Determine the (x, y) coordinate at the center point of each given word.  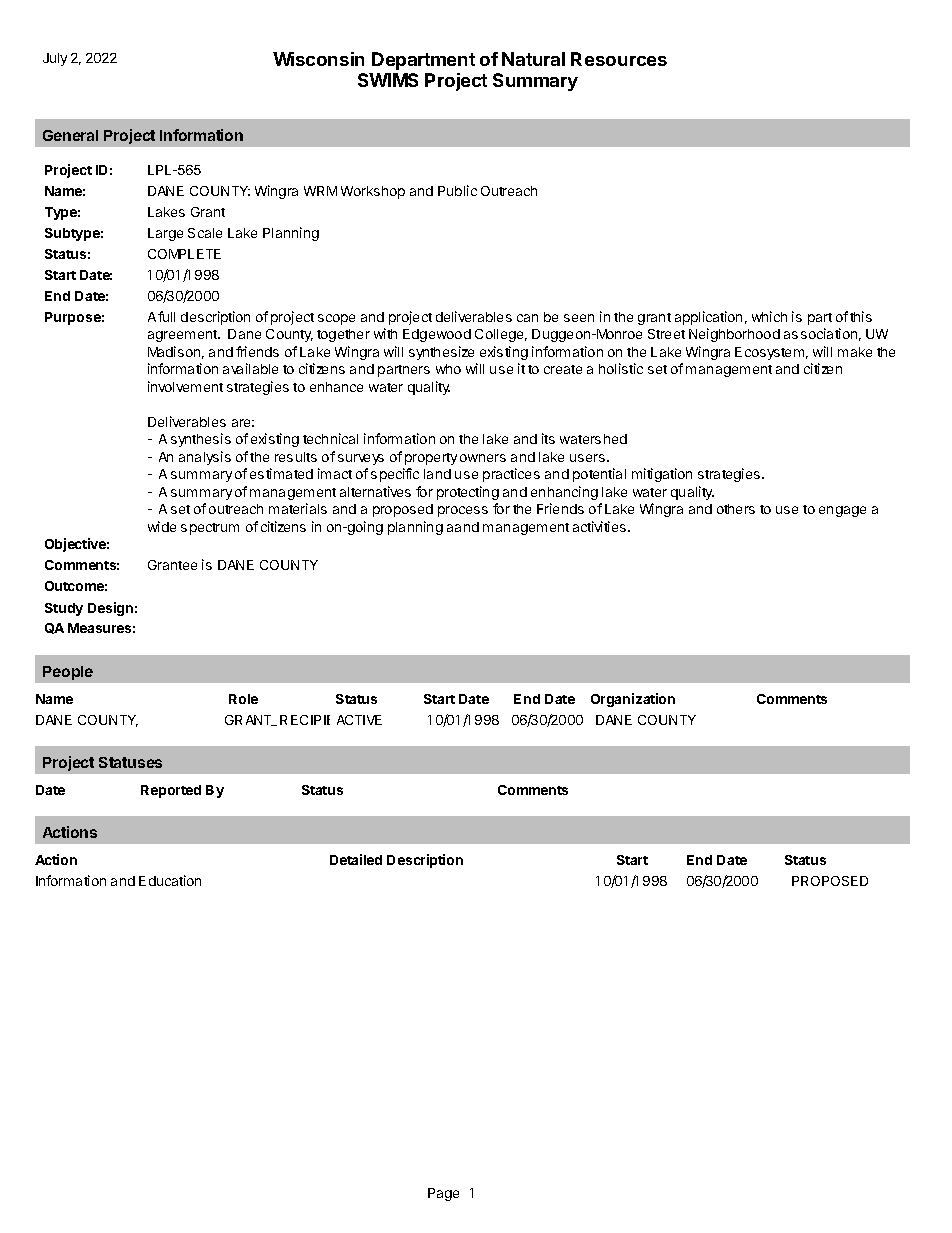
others (736, 509)
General (70, 135)
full (166, 316)
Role (243, 699)
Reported (171, 791)
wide (162, 526)
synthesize (441, 353)
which (769, 316)
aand (463, 527)
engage (842, 511)
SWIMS (388, 80)
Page (443, 1194)
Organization (633, 700)
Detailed (356, 859)
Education (170, 880)
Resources (619, 59)
